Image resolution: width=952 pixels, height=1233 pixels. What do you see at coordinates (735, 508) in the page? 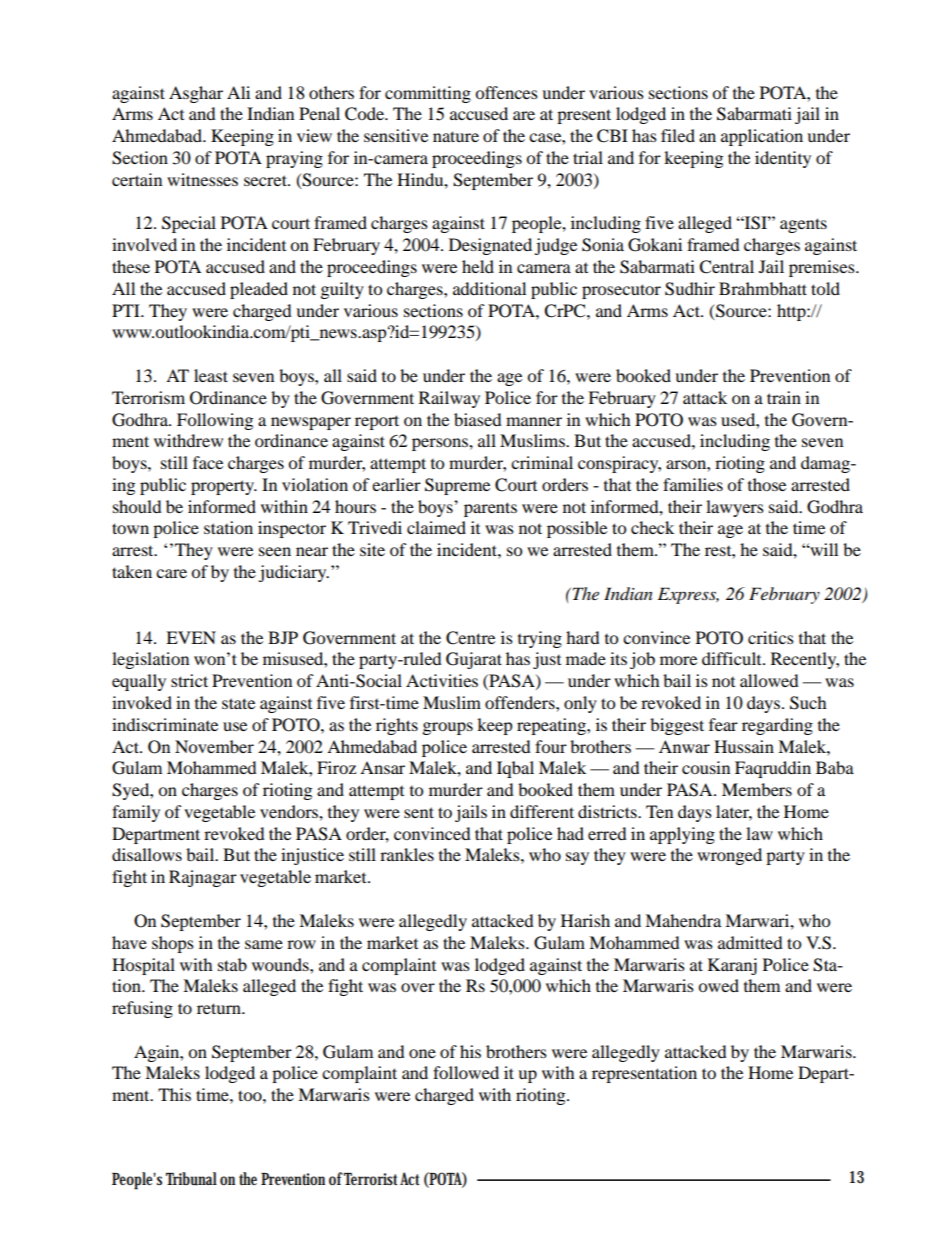
I see `lawyers` at bounding box center [735, 508].
